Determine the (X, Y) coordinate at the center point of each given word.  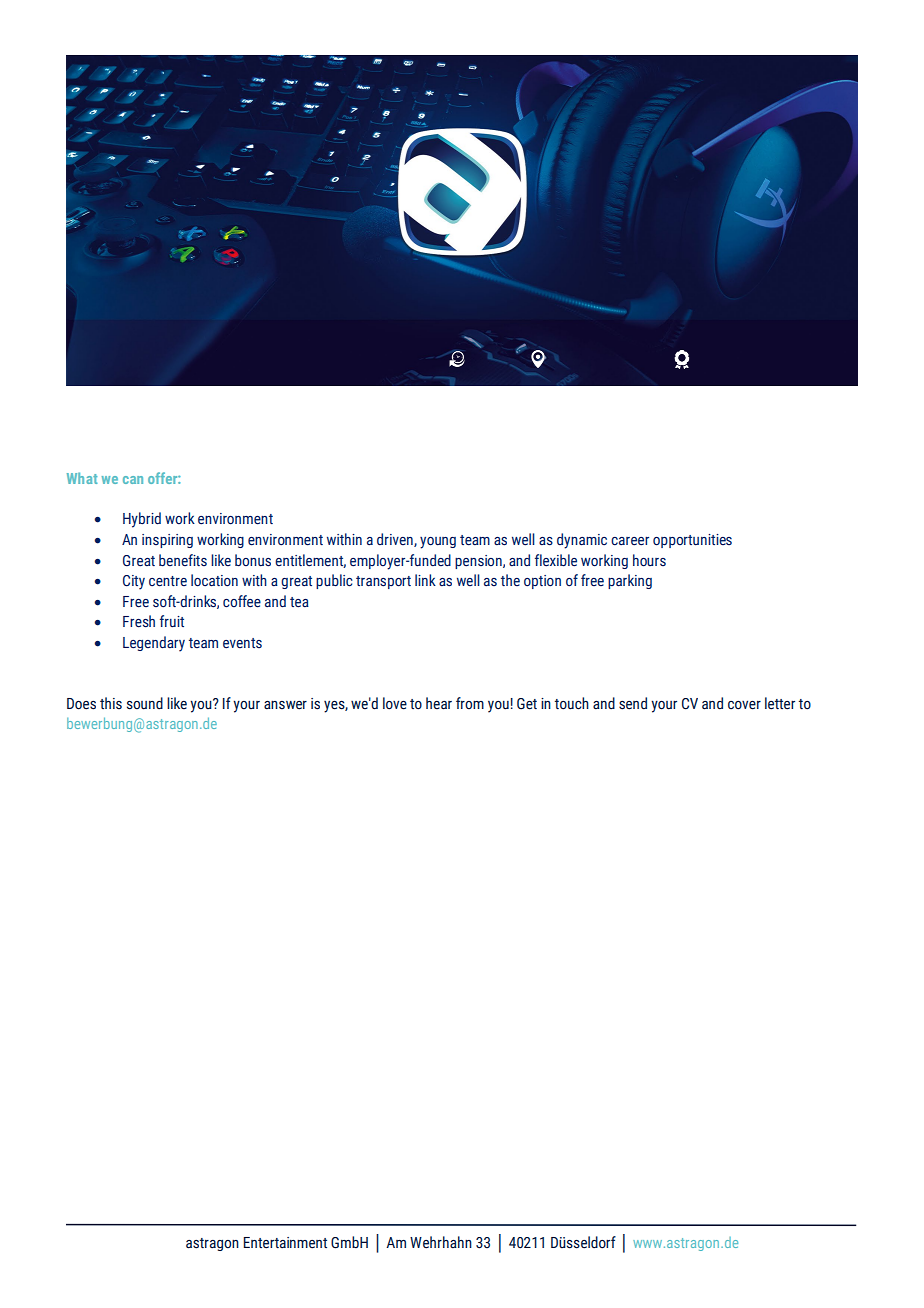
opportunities (692, 541)
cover (744, 705)
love (395, 703)
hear (439, 703)
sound (145, 703)
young (438, 543)
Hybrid (142, 520)
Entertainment (285, 1243)
